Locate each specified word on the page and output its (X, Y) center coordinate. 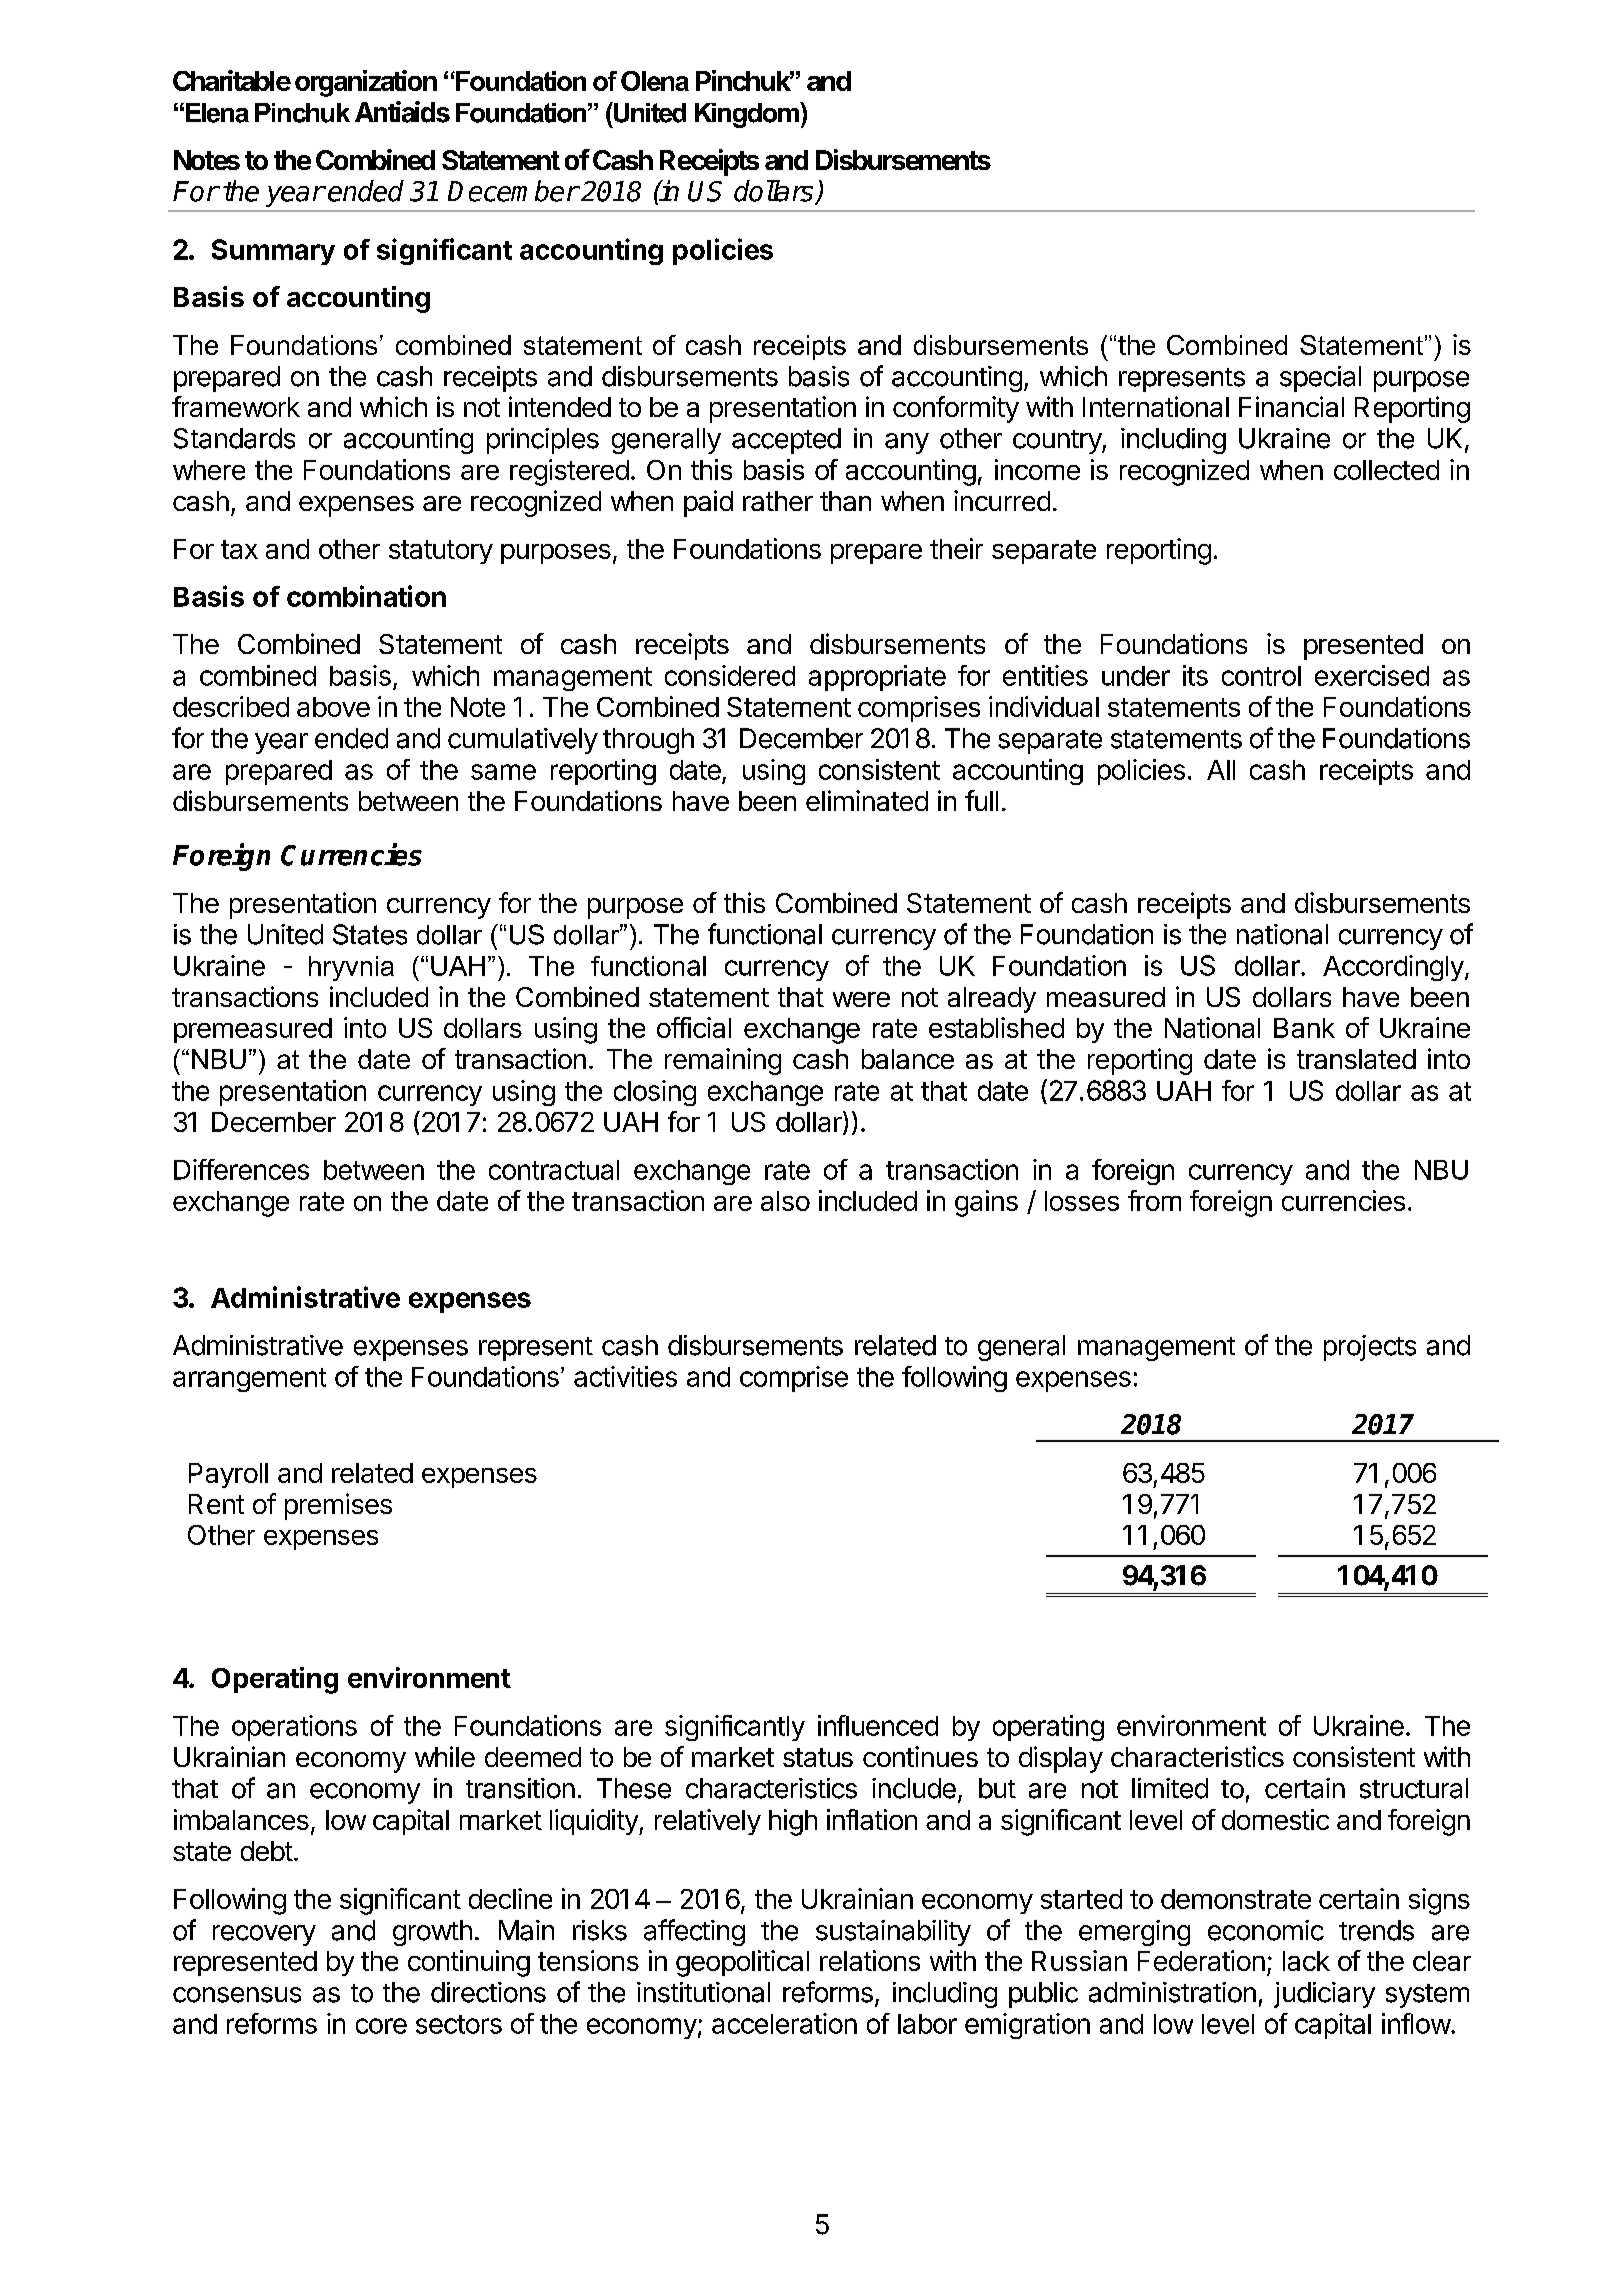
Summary (273, 252)
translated (1356, 1059)
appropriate (877, 678)
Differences (241, 1169)
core (381, 2026)
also (785, 1201)
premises (338, 1506)
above (333, 707)
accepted (786, 441)
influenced (878, 1725)
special (1320, 379)
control (1261, 676)
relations (870, 1960)
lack (1306, 1961)
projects (1370, 1348)
